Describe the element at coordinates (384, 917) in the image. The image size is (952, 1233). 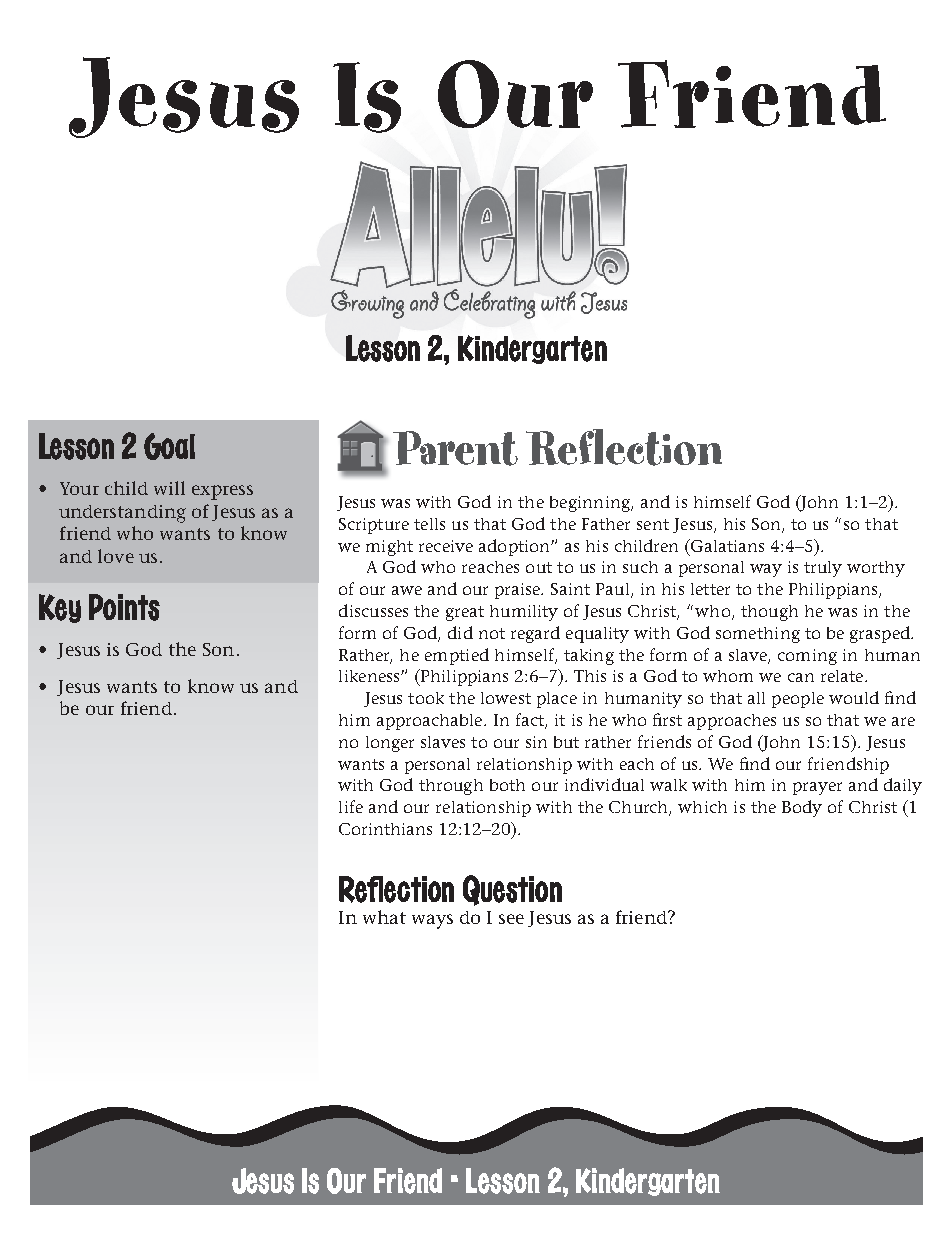
I see `what` at that location.
